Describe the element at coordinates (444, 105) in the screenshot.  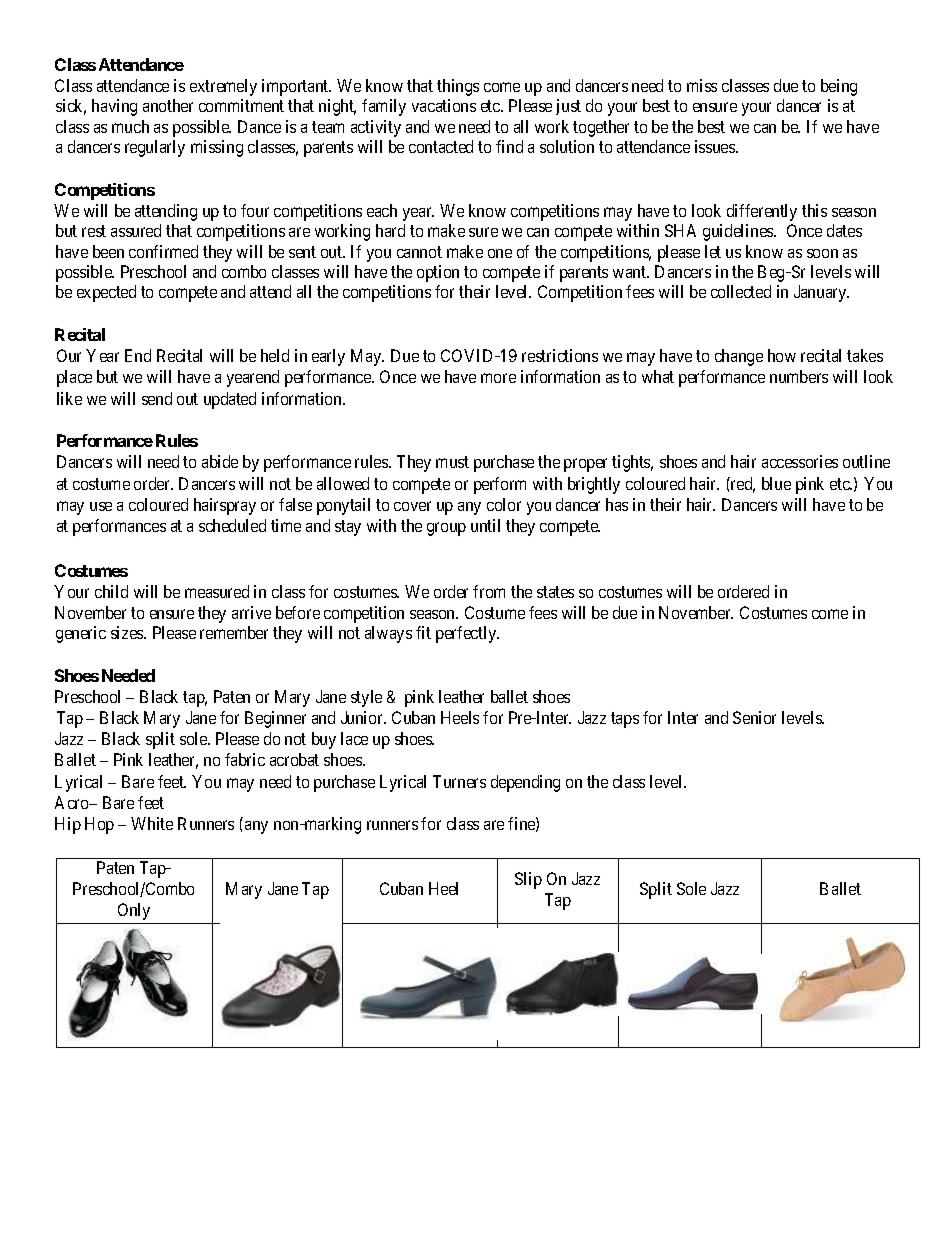
I see `vacations` at that location.
